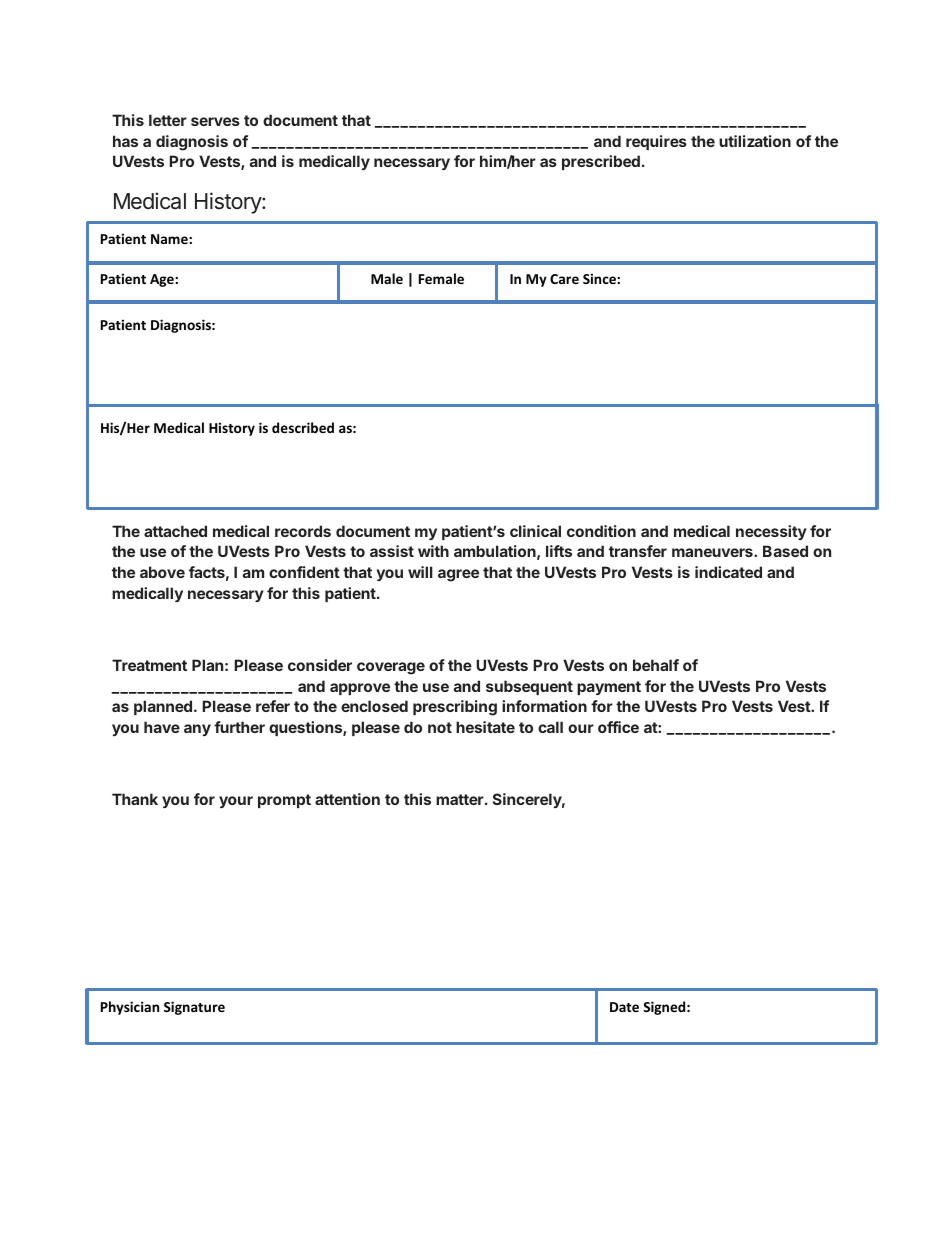 This page has width=952, height=1233. What do you see at coordinates (458, 575) in the page?
I see `agree` at bounding box center [458, 575].
